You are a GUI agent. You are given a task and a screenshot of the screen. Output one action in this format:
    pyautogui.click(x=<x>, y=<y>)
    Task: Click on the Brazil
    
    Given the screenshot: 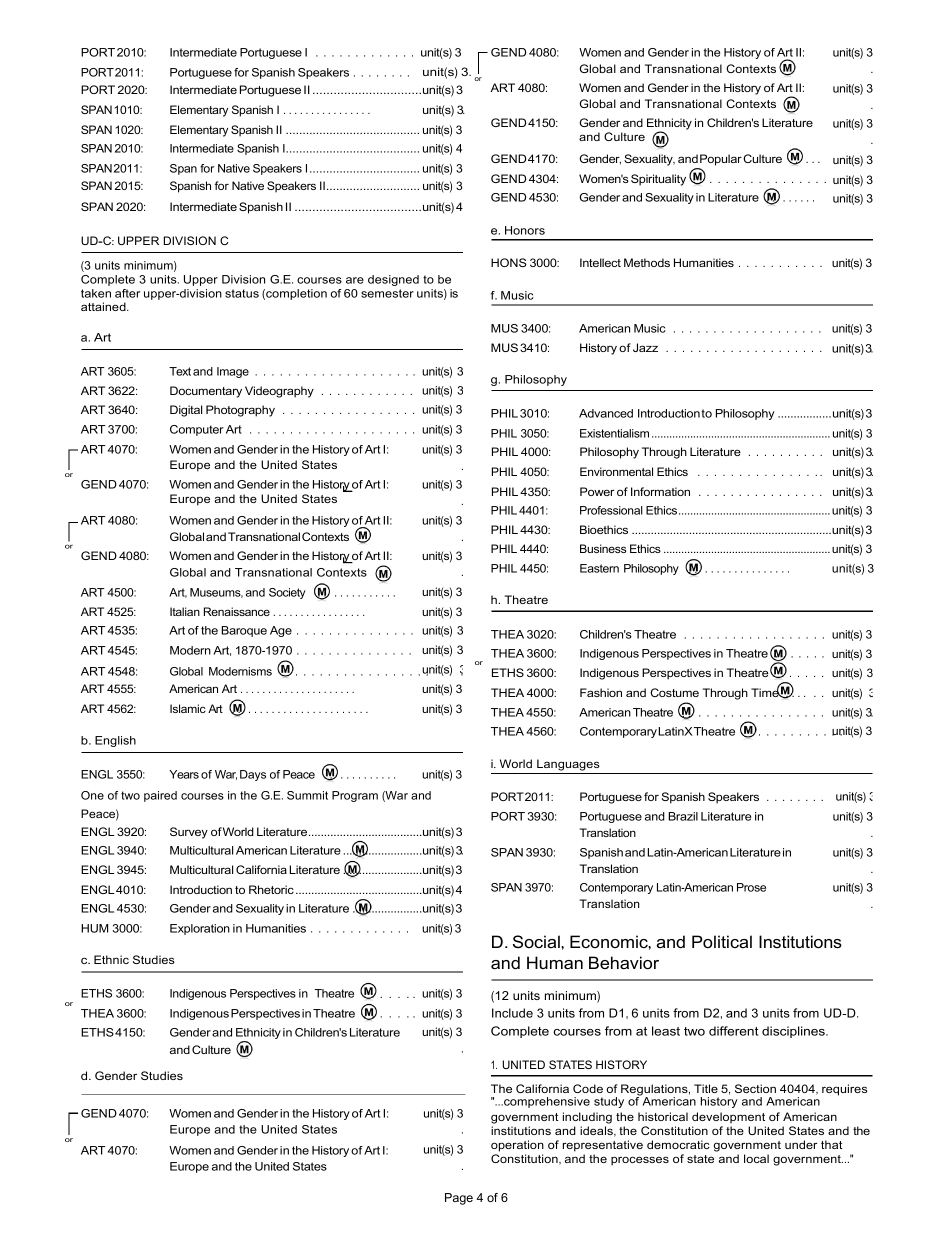 What is the action you would take?
    pyautogui.click(x=683, y=816)
